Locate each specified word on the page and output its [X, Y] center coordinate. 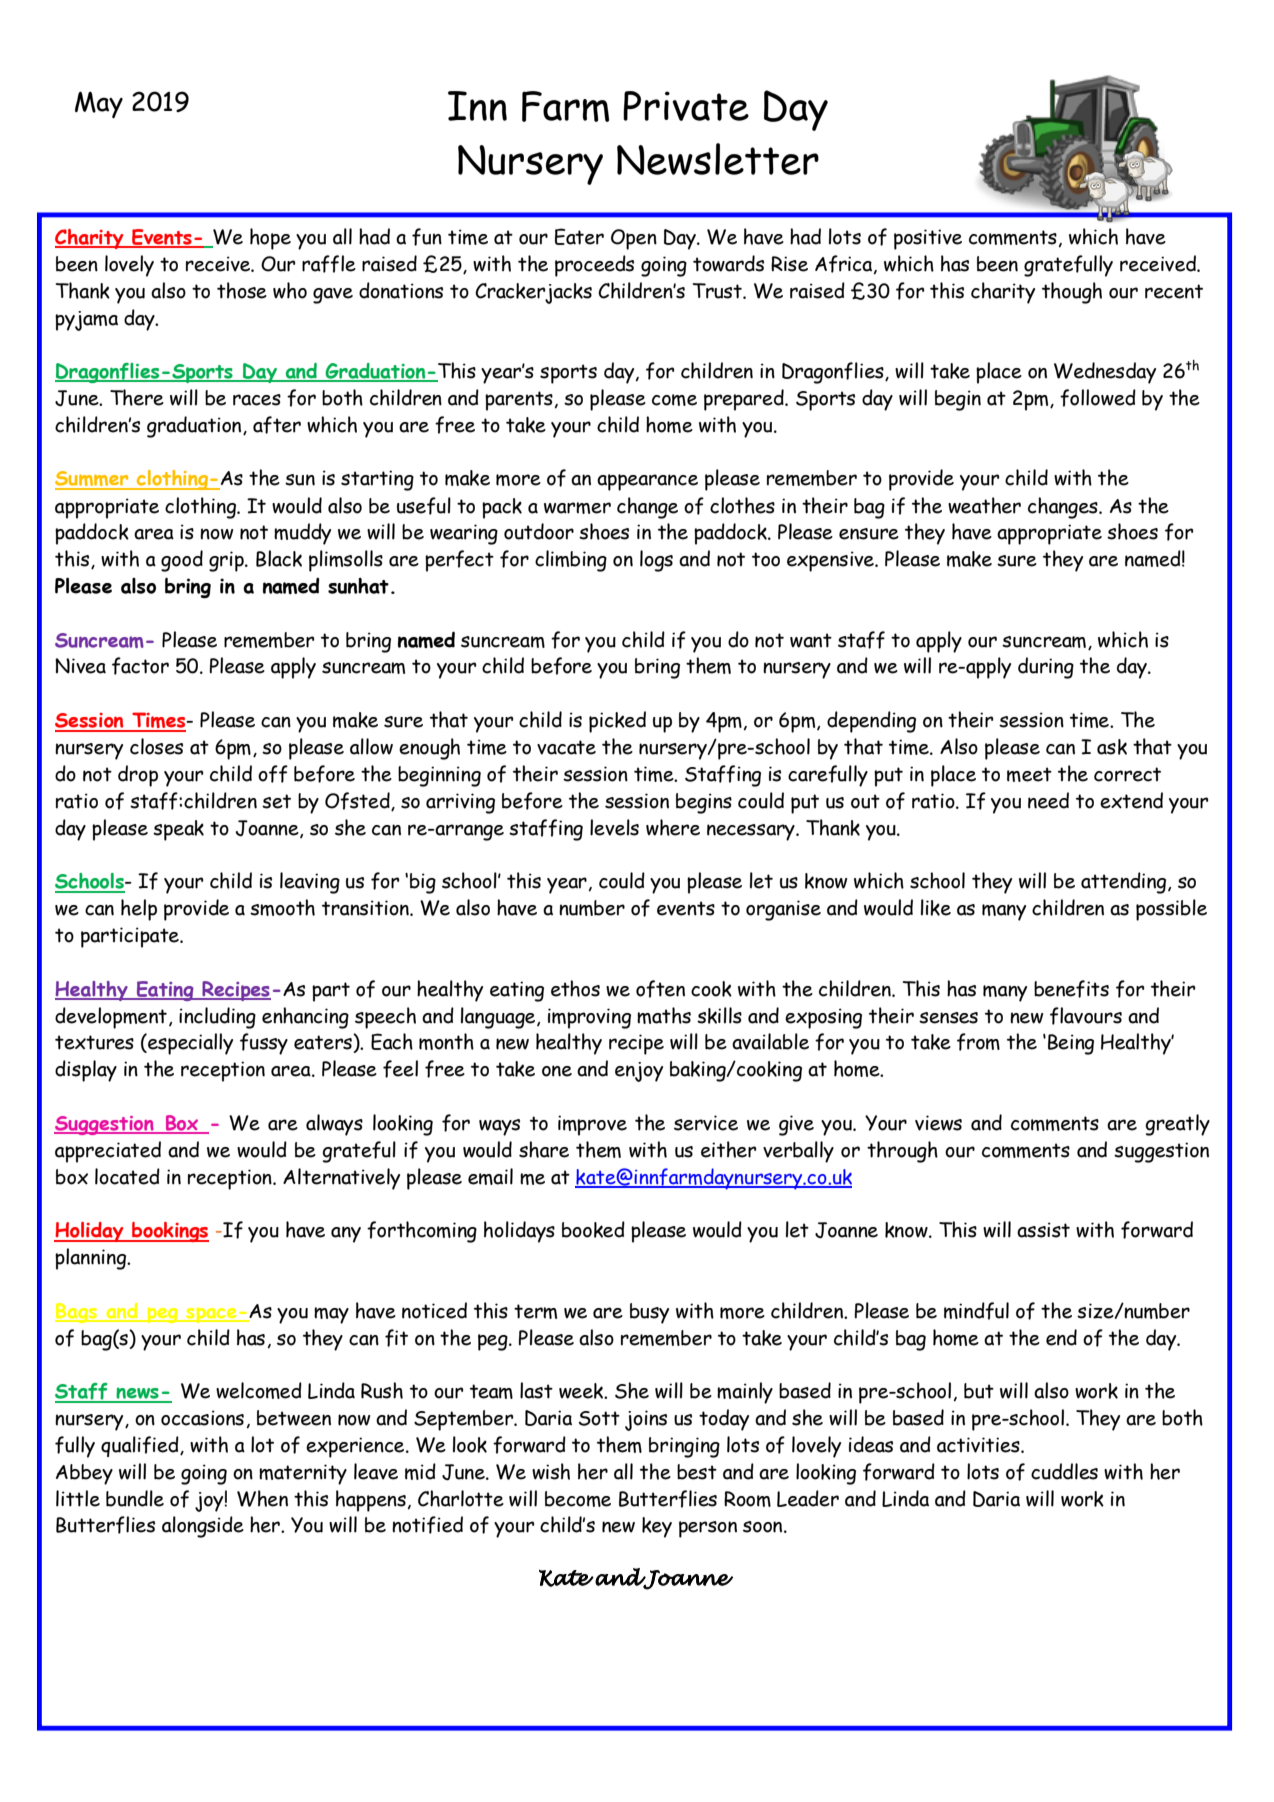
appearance [647, 482]
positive [928, 239]
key [657, 1527]
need [1048, 800]
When [262, 1498]
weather [984, 505]
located [127, 1176]
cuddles [1064, 1471]
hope [270, 239]
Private [686, 106]
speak [178, 830]
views [938, 1123]
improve [592, 1125]
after [277, 425]
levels [614, 827]
